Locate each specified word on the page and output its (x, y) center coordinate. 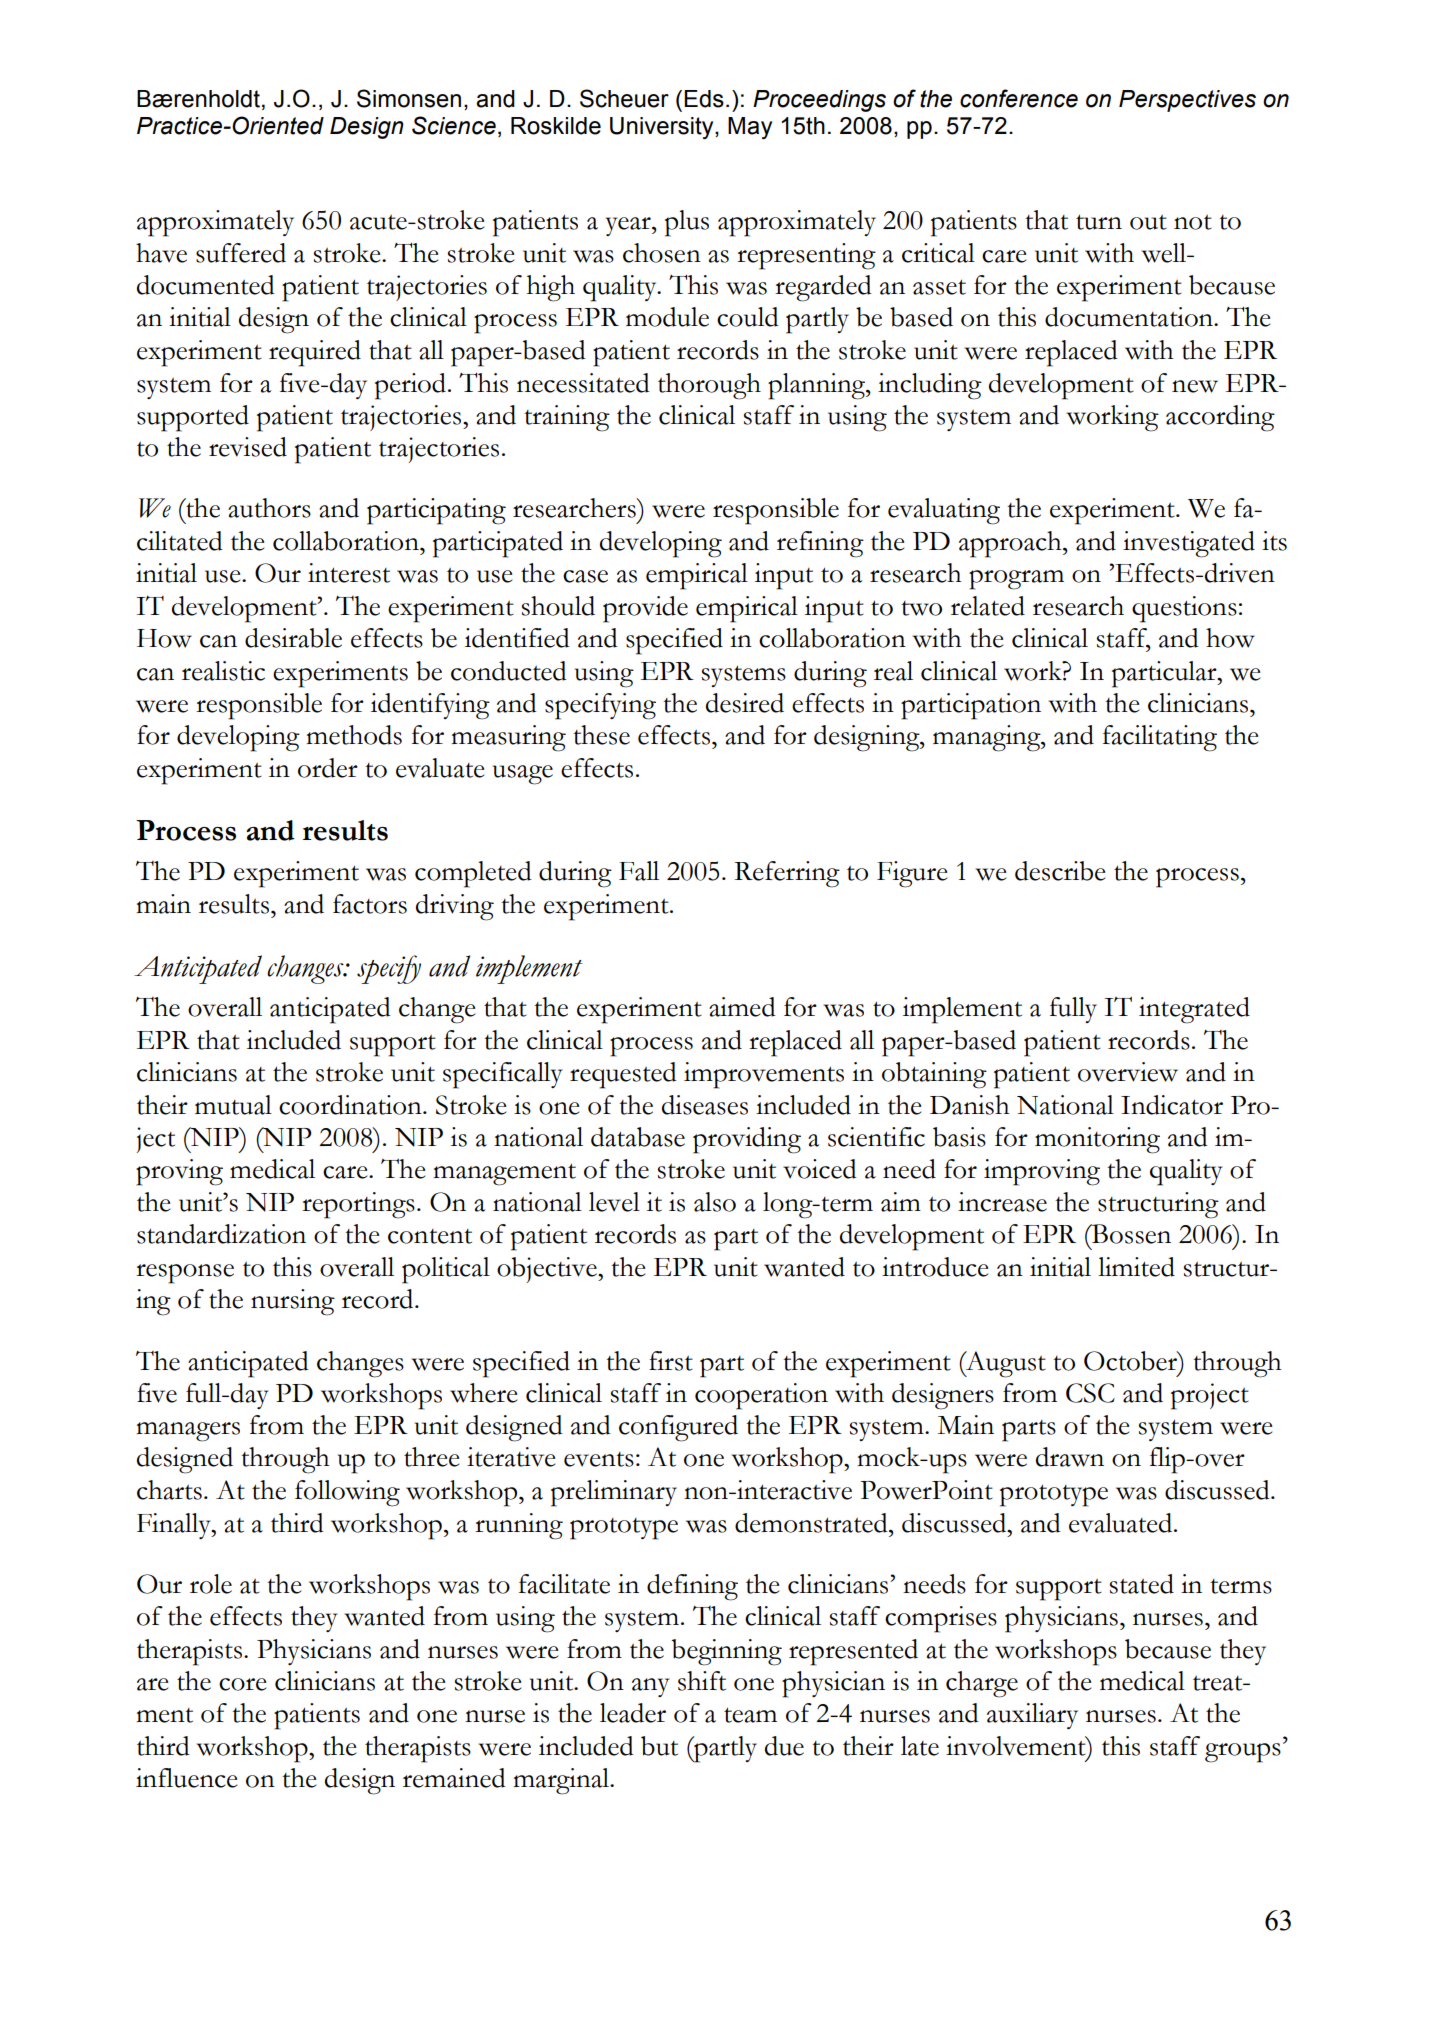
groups (1243, 1753)
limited (1136, 1267)
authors (269, 508)
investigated (1189, 544)
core (242, 1684)
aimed (742, 1007)
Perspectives (1187, 101)
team (750, 1715)
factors (370, 904)
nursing (293, 1302)
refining (820, 544)
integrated (1194, 1010)
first (671, 1361)
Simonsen (409, 98)
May (750, 128)
